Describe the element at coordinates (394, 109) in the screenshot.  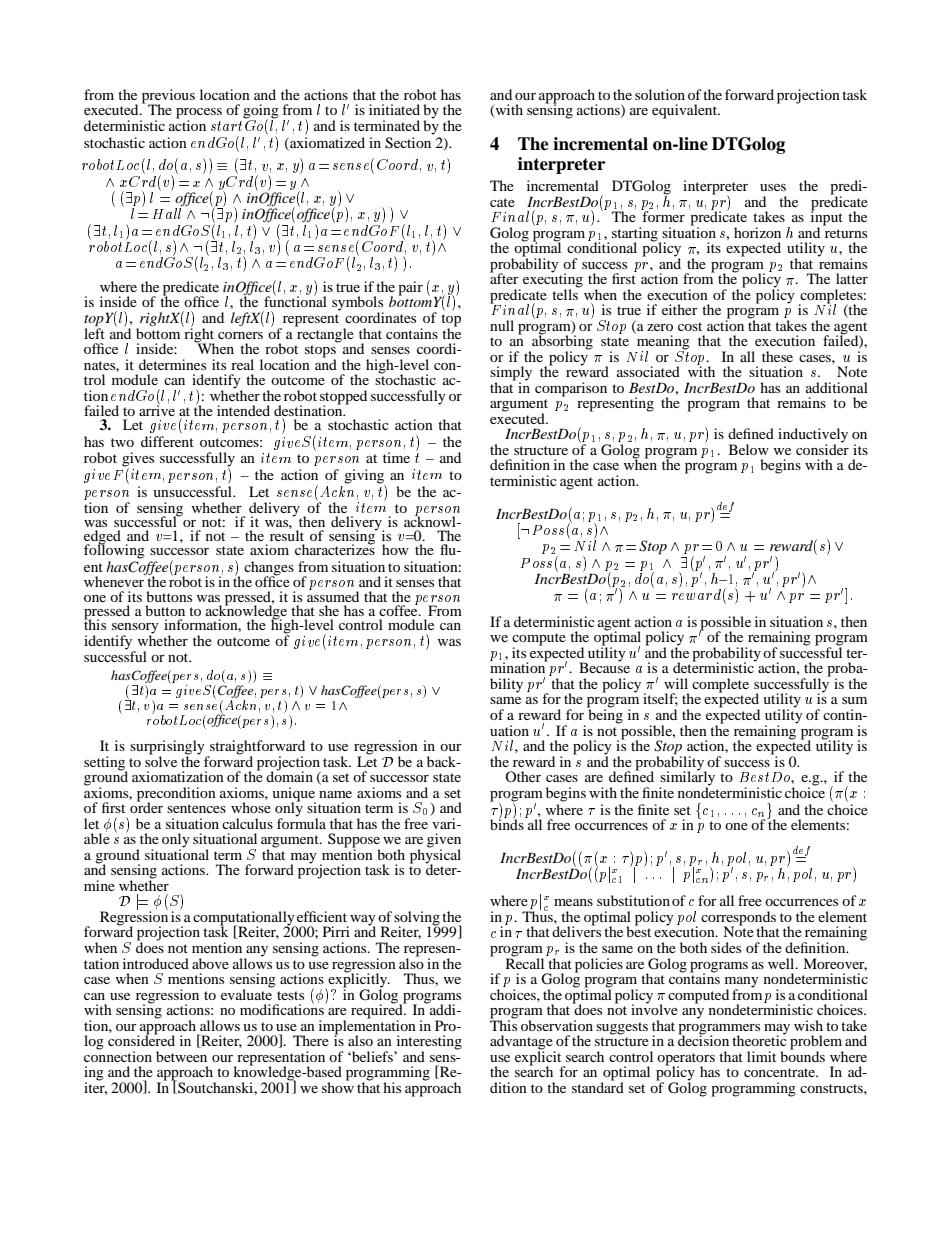
I see `initiated` at that location.
